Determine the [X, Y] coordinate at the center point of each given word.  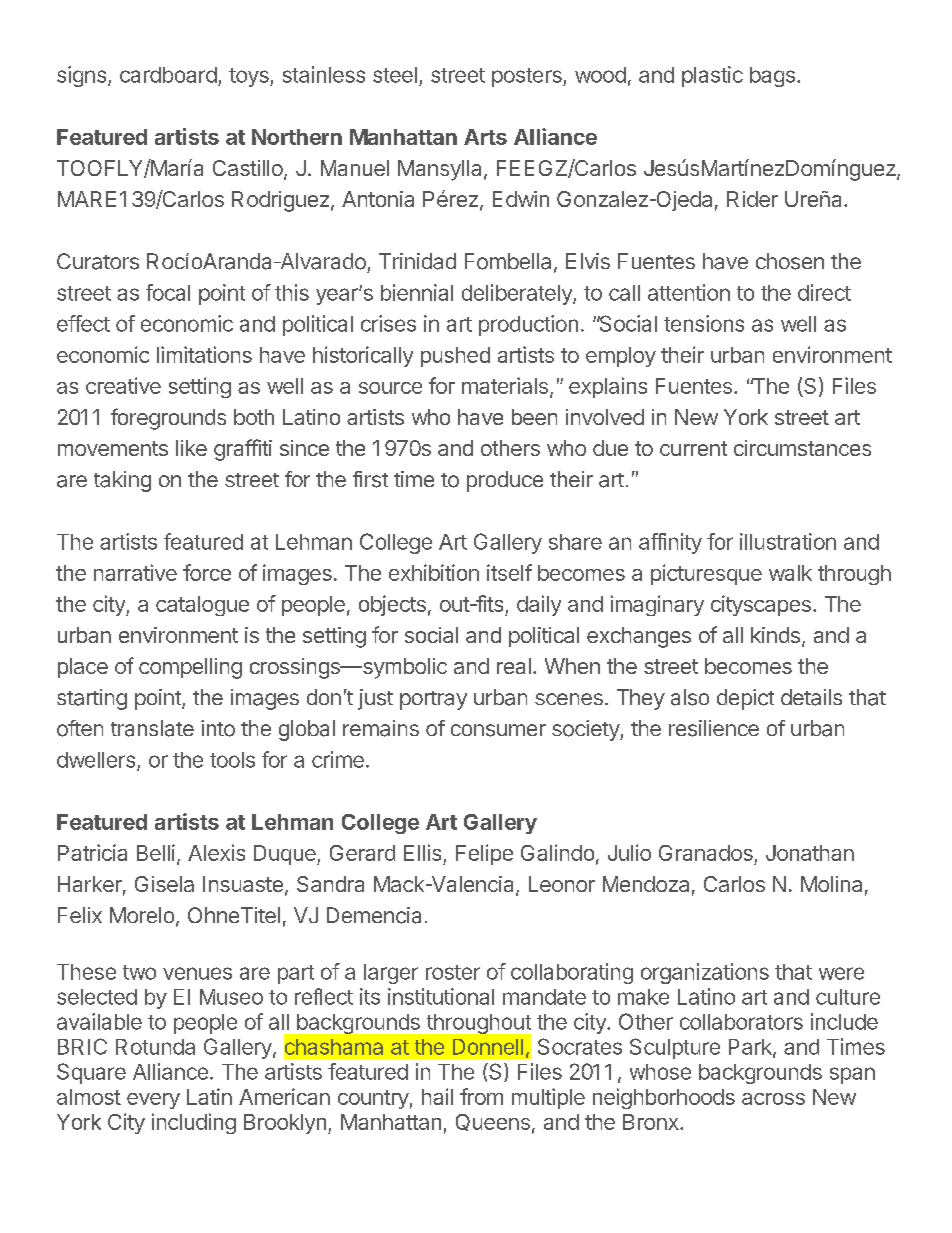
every [153, 1101]
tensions [704, 323]
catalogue [202, 606]
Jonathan [810, 853]
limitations [204, 354]
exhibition [434, 572]
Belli [156, 852]
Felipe [484, 854]
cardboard [168, 75]
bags [772, 77]
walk [790, 573]
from [481, 1096]
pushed [455, 357]
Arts [485, 137]
